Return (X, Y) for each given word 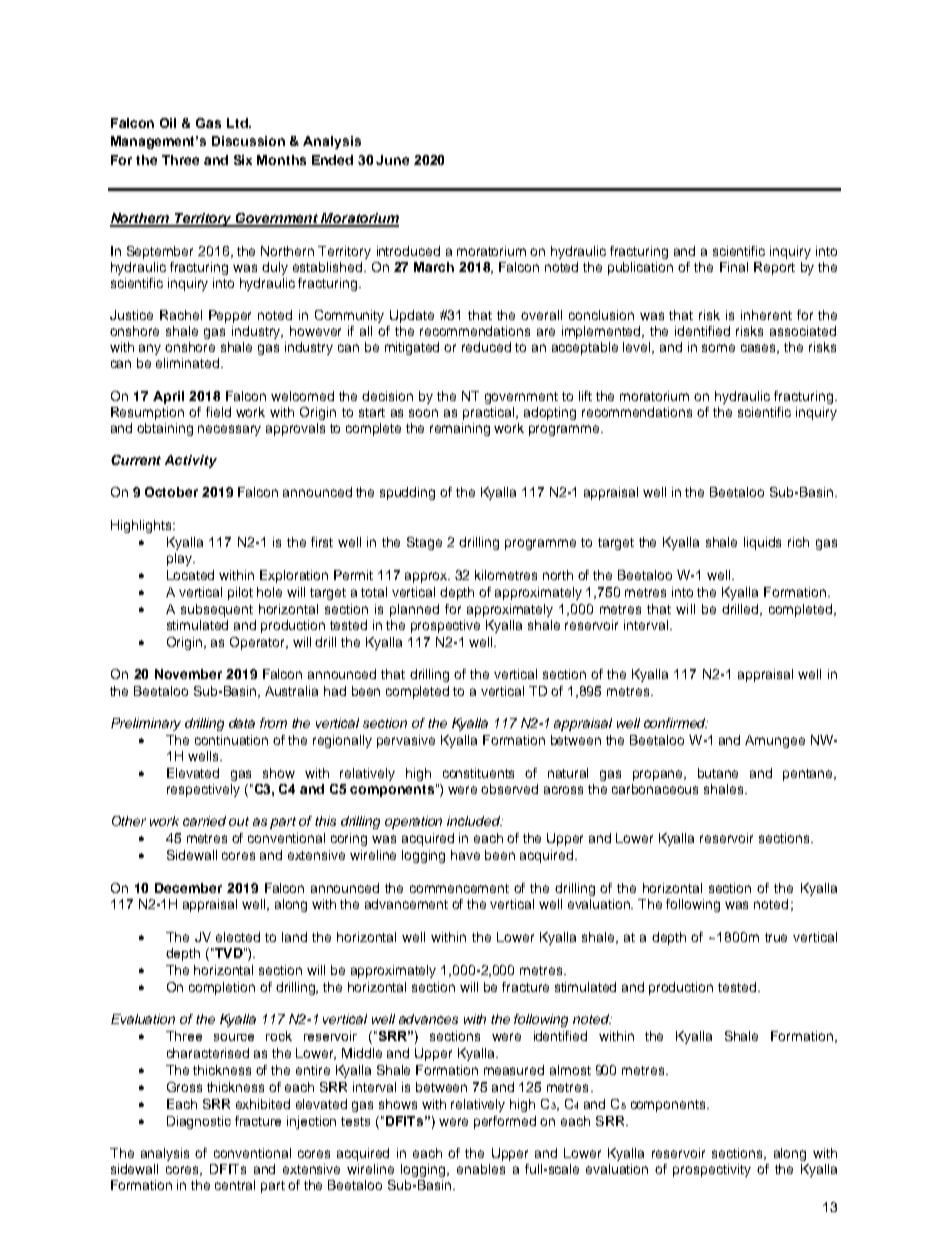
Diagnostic (199, 1122)
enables (481, 1169)
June (392, 160)
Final (734, 267)
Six (243, 160)
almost (570, 1070)
